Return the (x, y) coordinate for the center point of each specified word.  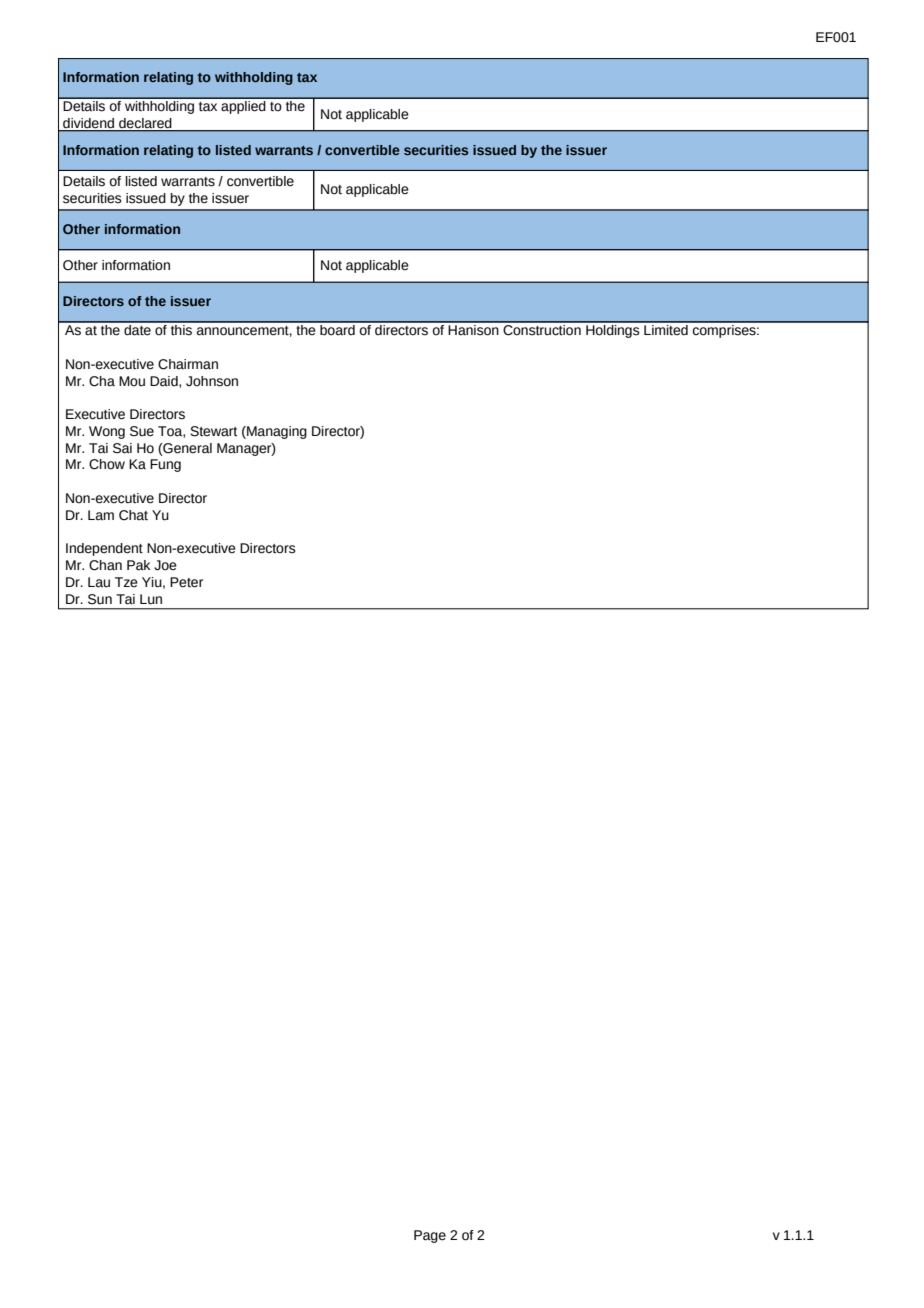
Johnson (212, 381)
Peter (186, 582)
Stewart (213, 431)
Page (430, 1236)
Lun (151, 599)
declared (145, 124)
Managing (276, 432)
